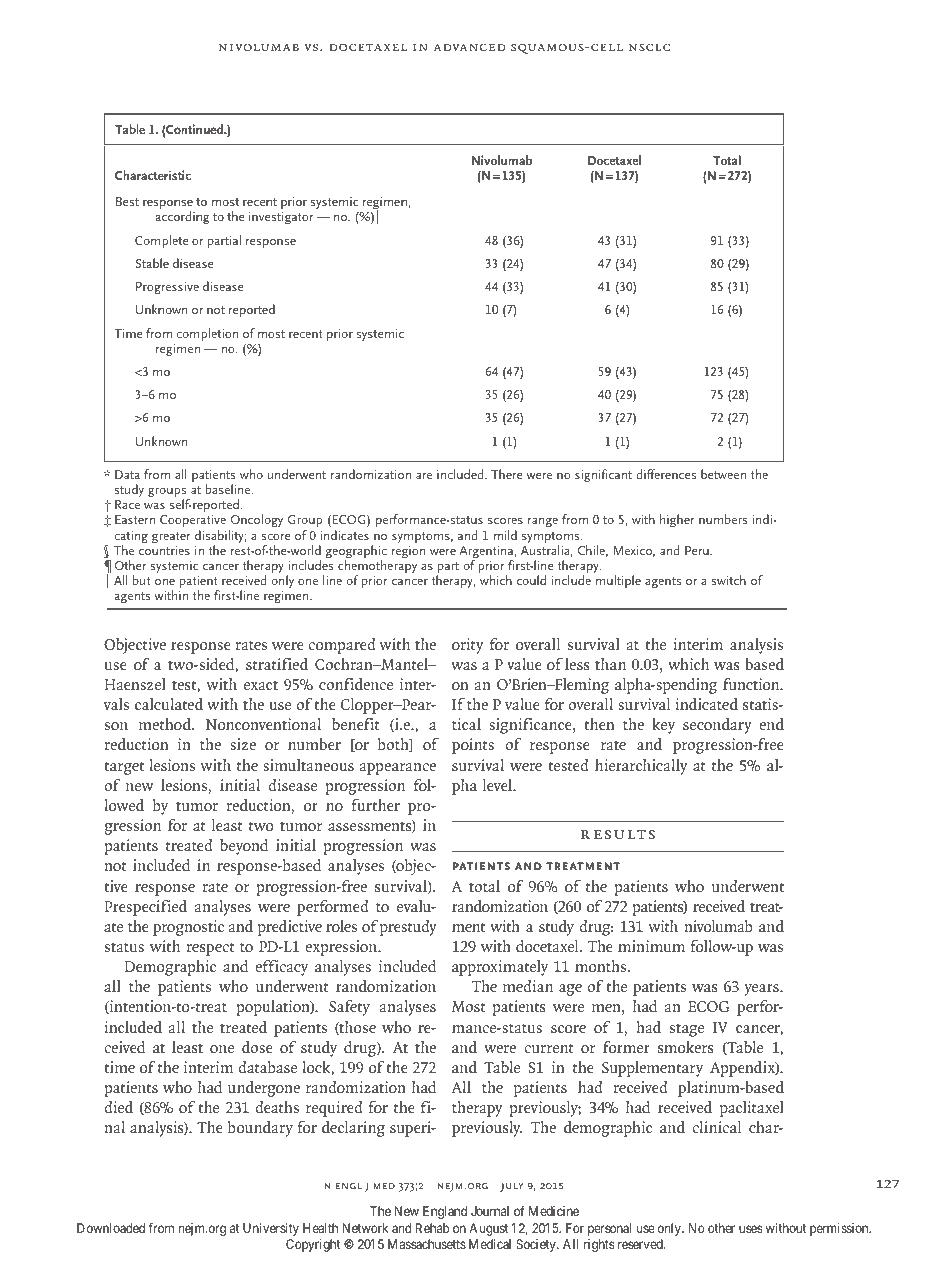 This screenshot has width=952, height=1270. What do you see at coordinates (271, 1229) in the screenshot?
I see `University` at bounding box center [271, 1229].
